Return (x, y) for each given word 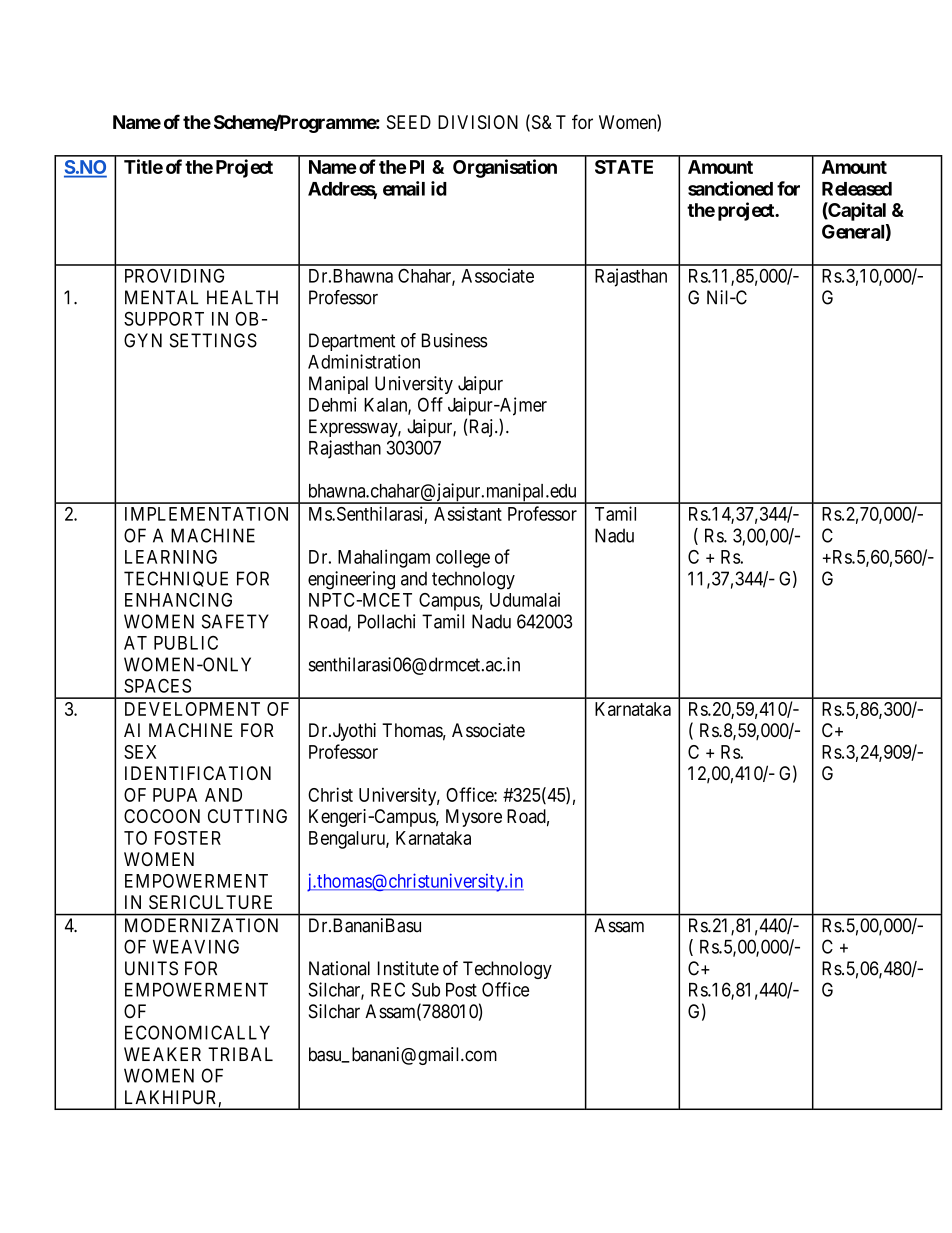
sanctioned (730, 188)
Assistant (468, 513)
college (463, 559)
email (404, 188)
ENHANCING (178, 600)
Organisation (505, 168)
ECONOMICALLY (197, 1032)
